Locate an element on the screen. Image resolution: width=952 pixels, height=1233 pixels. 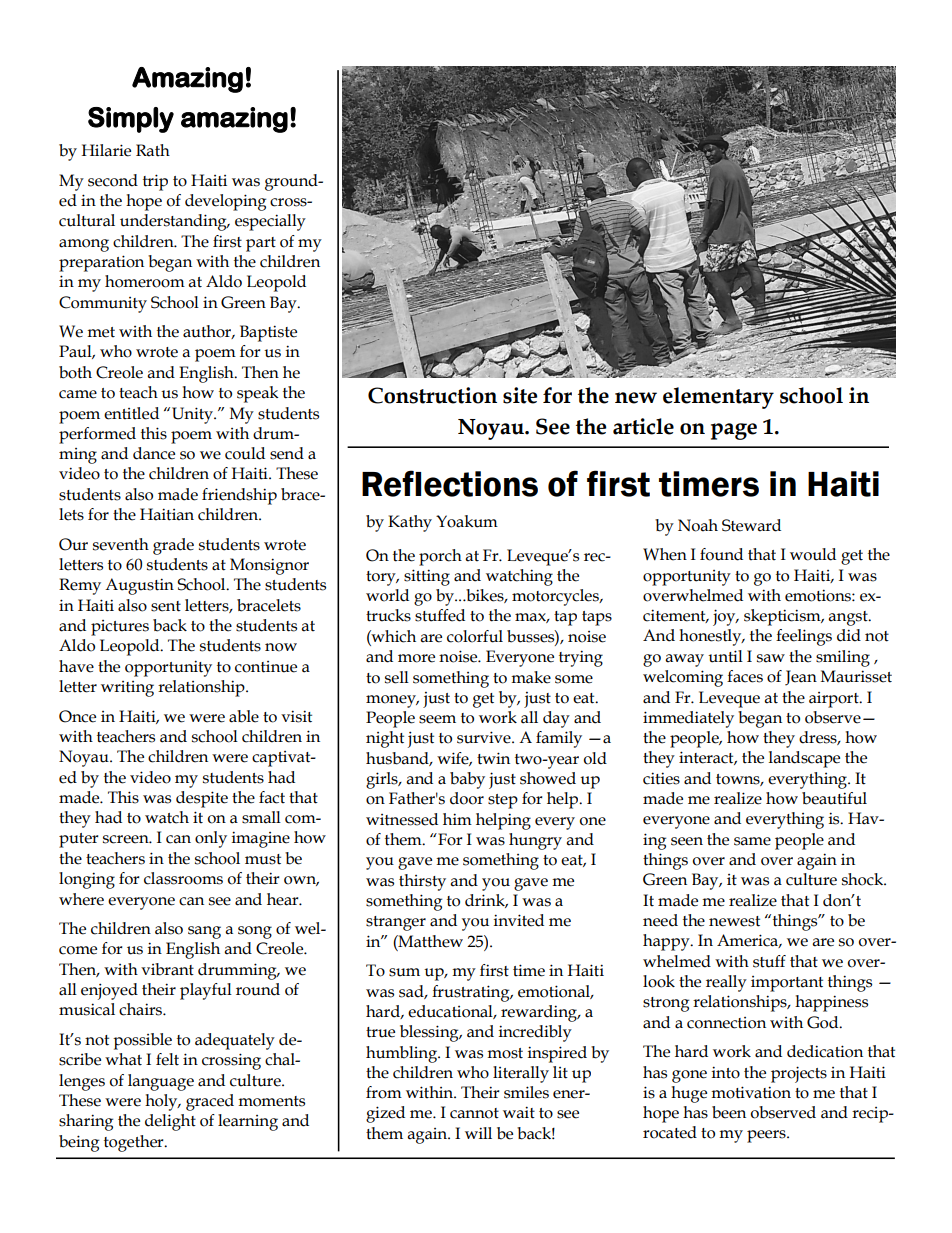
despite is located at coordinates (202, 799).
